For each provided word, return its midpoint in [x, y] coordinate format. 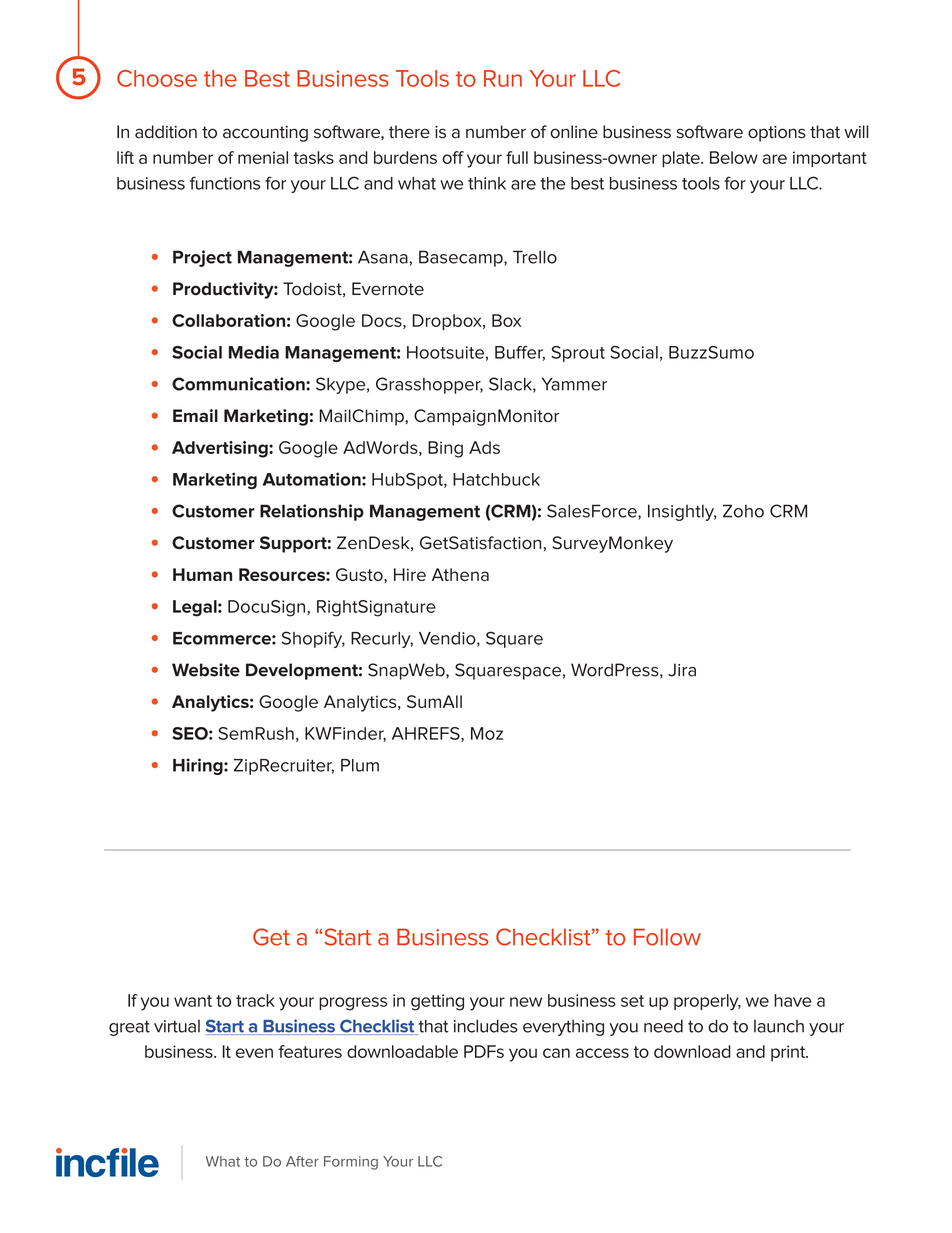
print [789, 1053]
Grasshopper [429, 385]
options [777, 134]
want [193, 1001]
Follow [667, 937]
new [526, 1002]
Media [254, 352]
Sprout [578, 354]
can [556, 1053]
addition [166, 132]
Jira [682, 670]
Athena [460, 574]
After [302, 1161]
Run [503, 78]
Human [202, 574]
